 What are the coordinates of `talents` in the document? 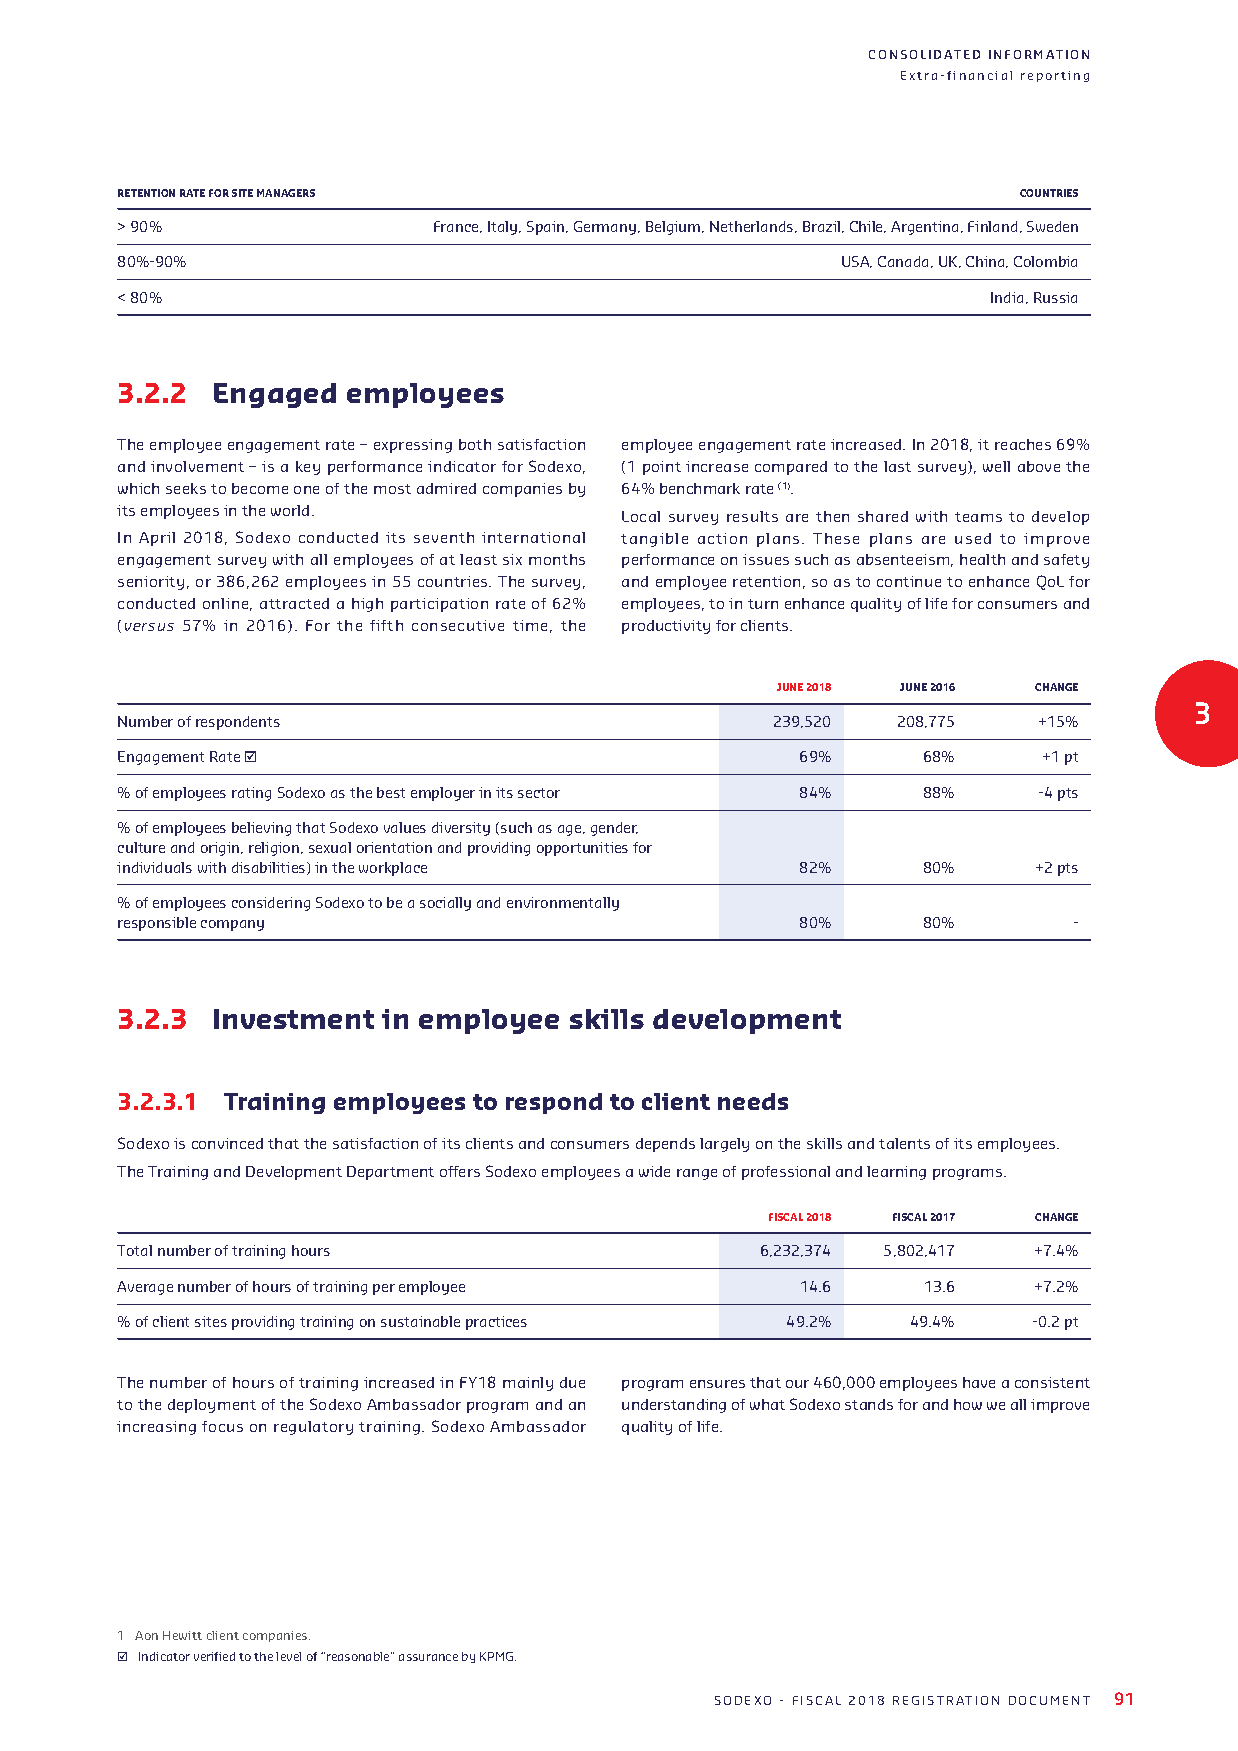 It's located at (904, 1143).
